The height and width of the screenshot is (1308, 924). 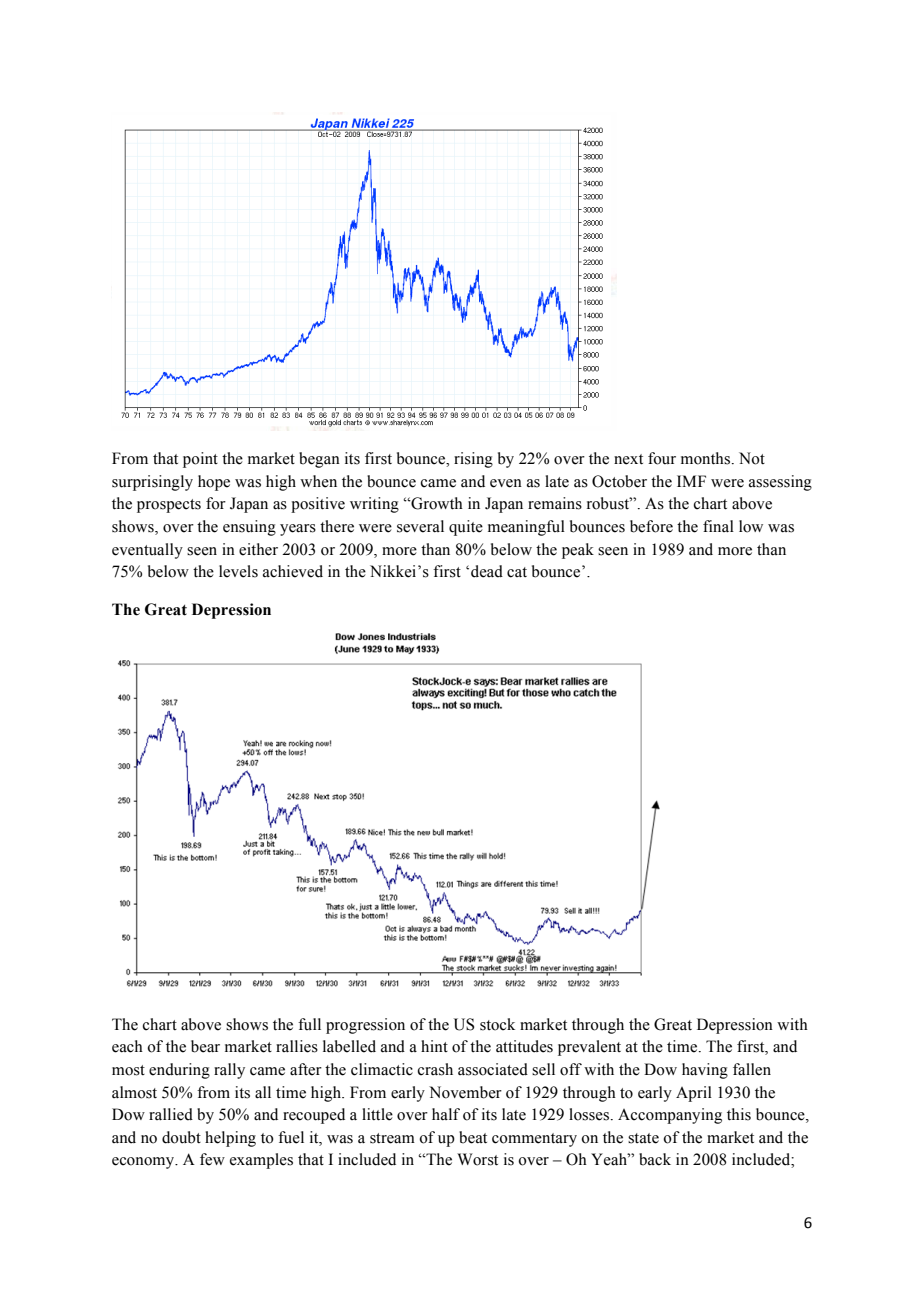 I want to click on stock, so click(x=497, y=1024).
